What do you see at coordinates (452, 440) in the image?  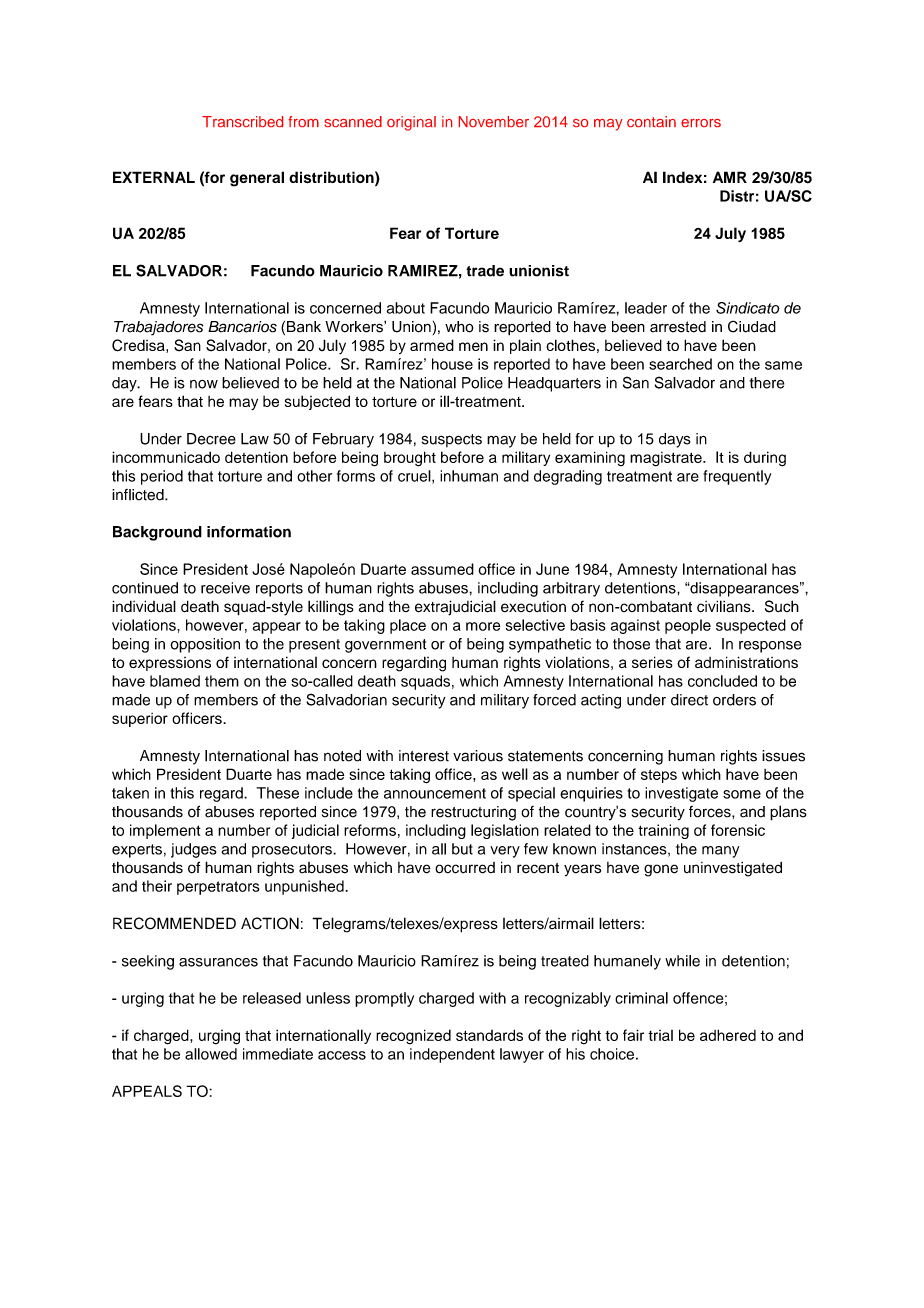 I see `suspects` at bounding box center [452, 440].
